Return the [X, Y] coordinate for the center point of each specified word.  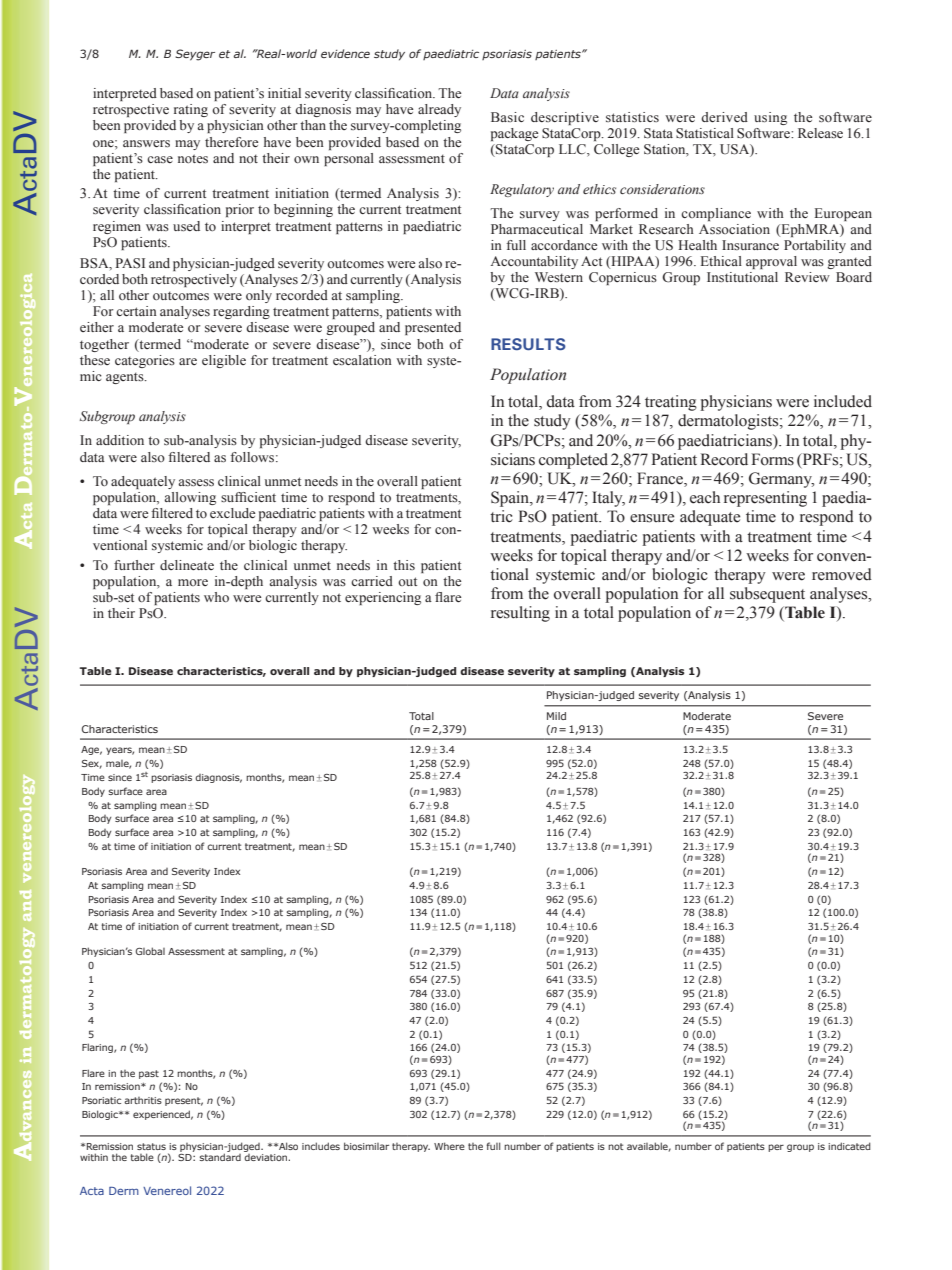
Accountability [534, 262]
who [216, 597]
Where [449, 1146]
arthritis [143, 1100]
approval [771, 262]
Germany [781, 480]
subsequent [767, 595]
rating [191, 110]
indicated [849, 1146]
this [404, 565]
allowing [190, 498]
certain [136, 311]
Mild [556, 716]
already [439, 110]
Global [150, 951]
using [770, 118]
